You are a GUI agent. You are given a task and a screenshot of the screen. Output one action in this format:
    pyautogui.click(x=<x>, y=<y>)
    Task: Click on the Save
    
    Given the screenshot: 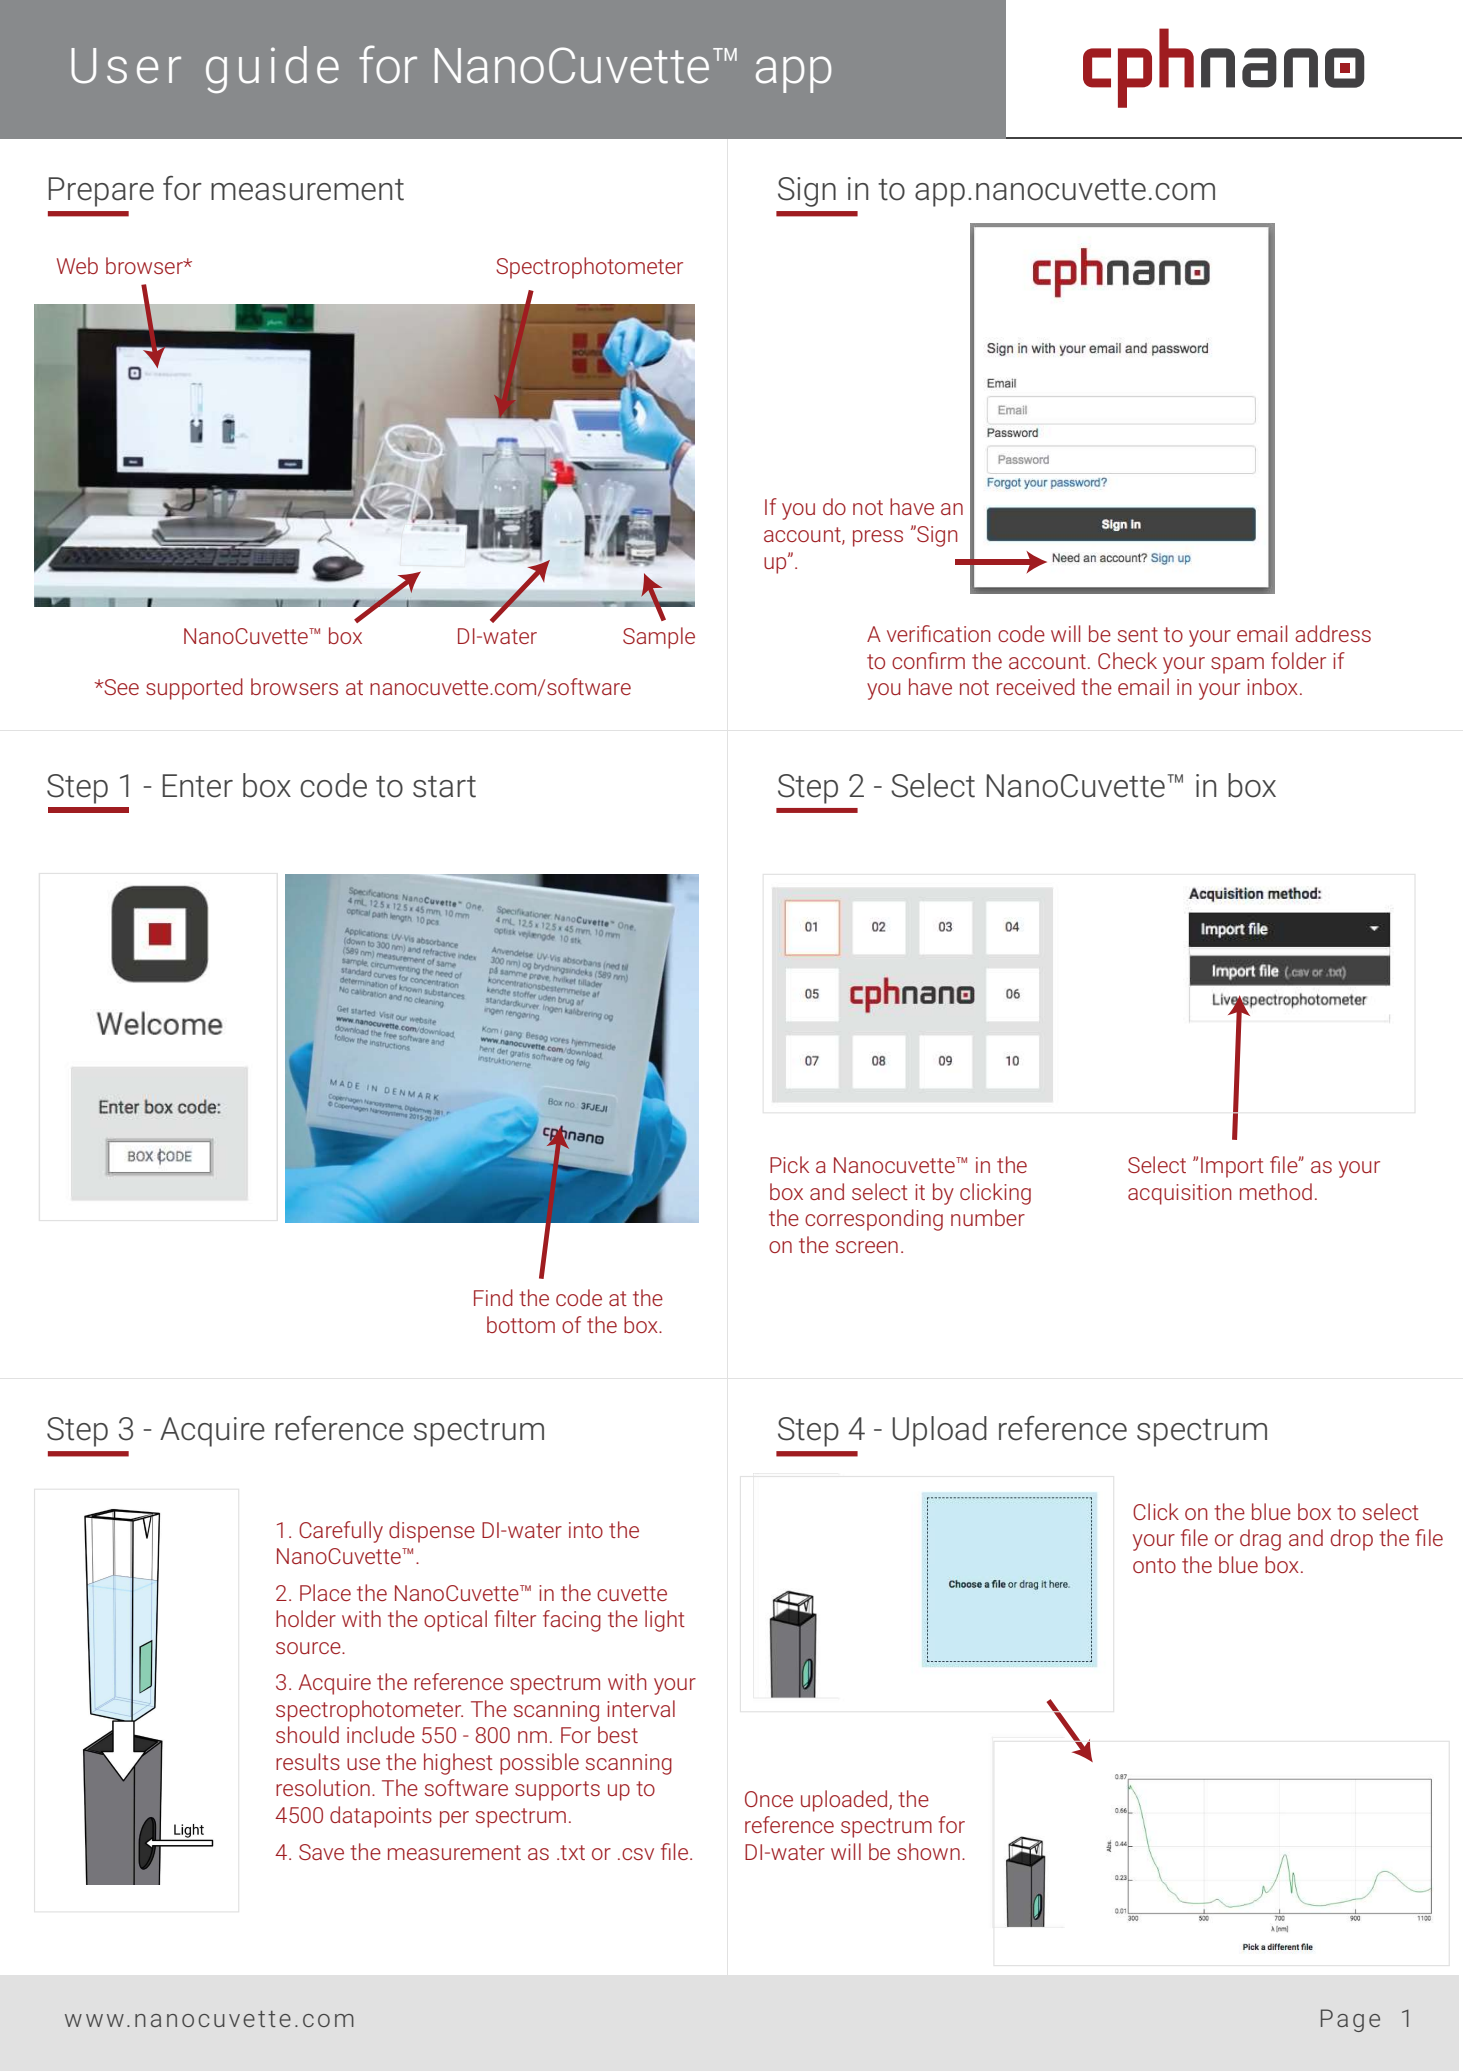 What is the action you would take?
    pyautogui.click(x=321, y=1852)
